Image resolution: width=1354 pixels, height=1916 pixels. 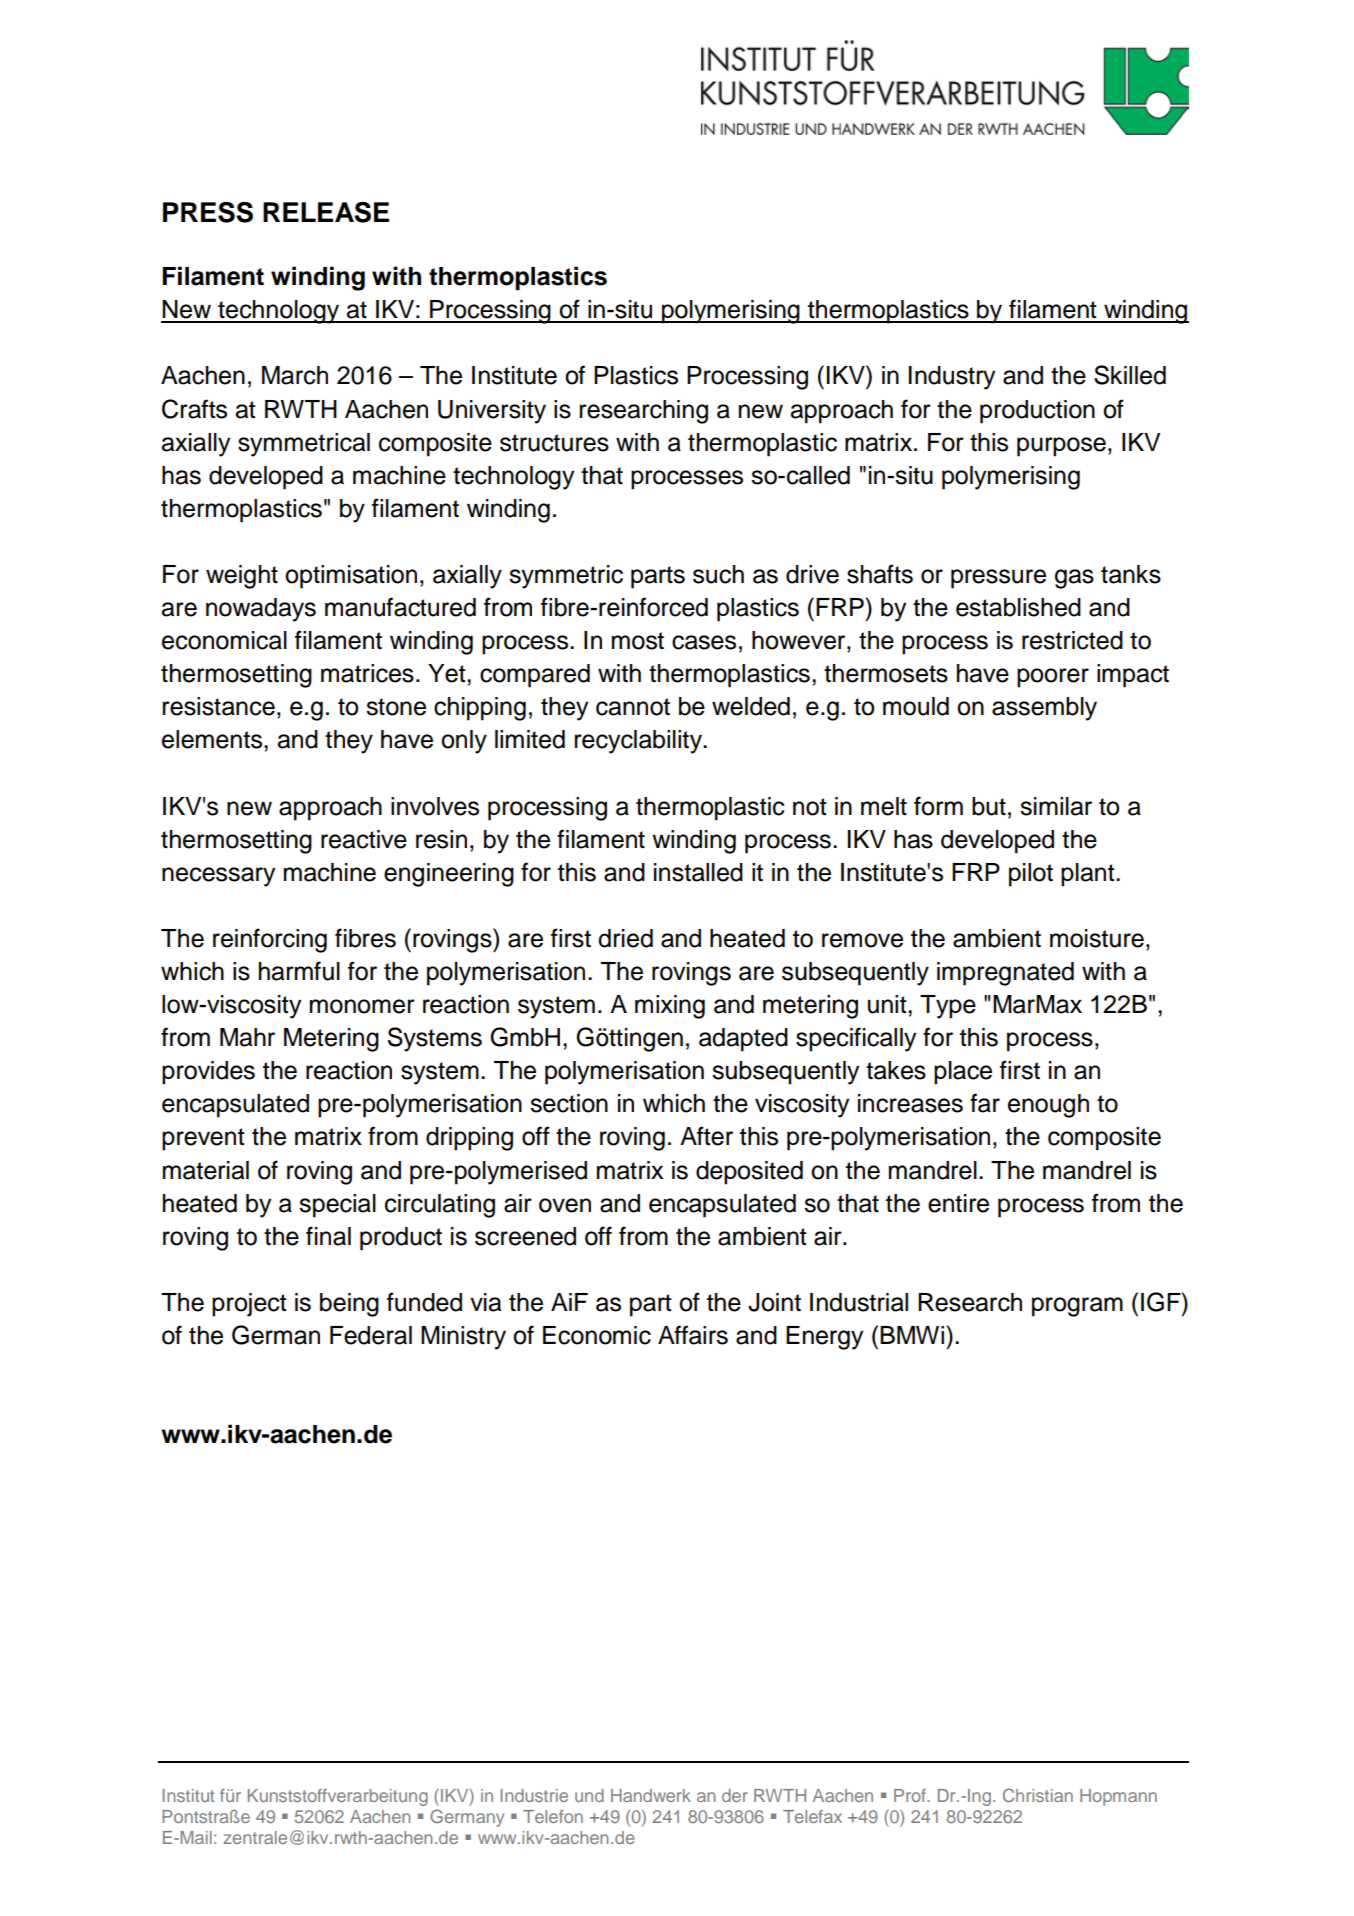 What do you see at coordinates (326, 212) in the screenshot?
I see `RELEASE` at bounding box center [326, 212].
